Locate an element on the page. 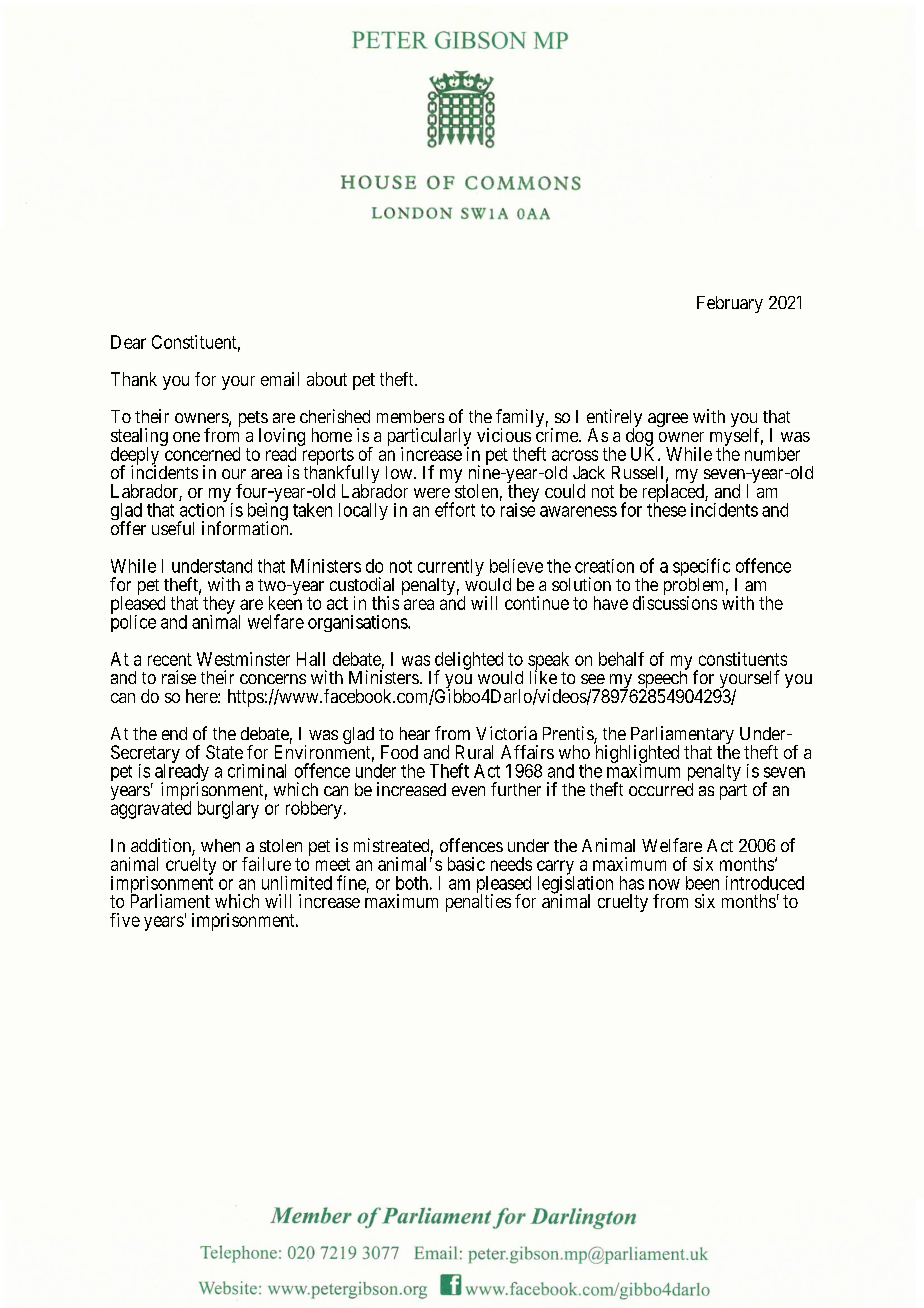 The height and width of the page is (1308, 924). penalties is located at coordinates (478, 903).
